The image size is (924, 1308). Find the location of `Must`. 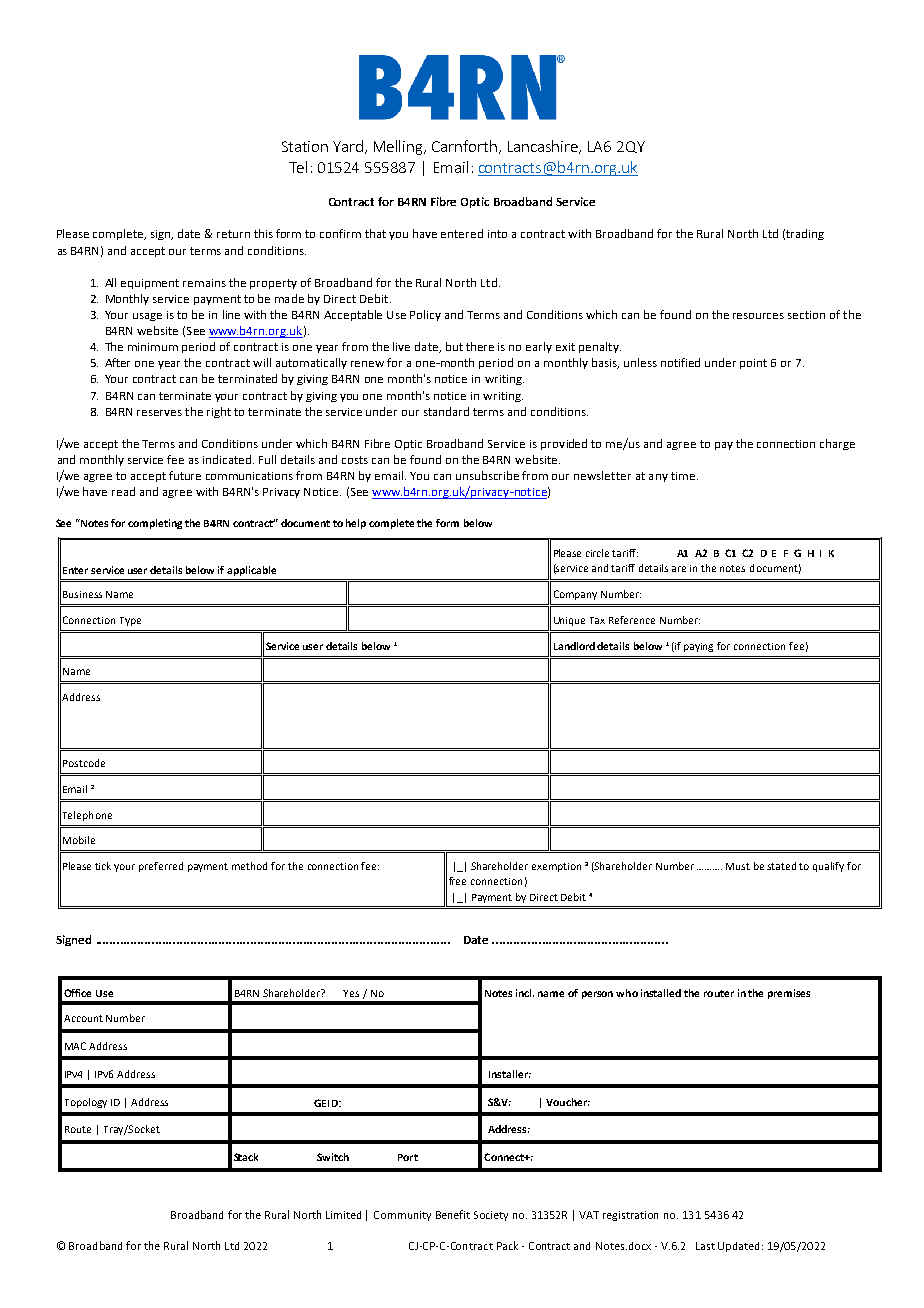

Must is located at coordinates (738, 866).
